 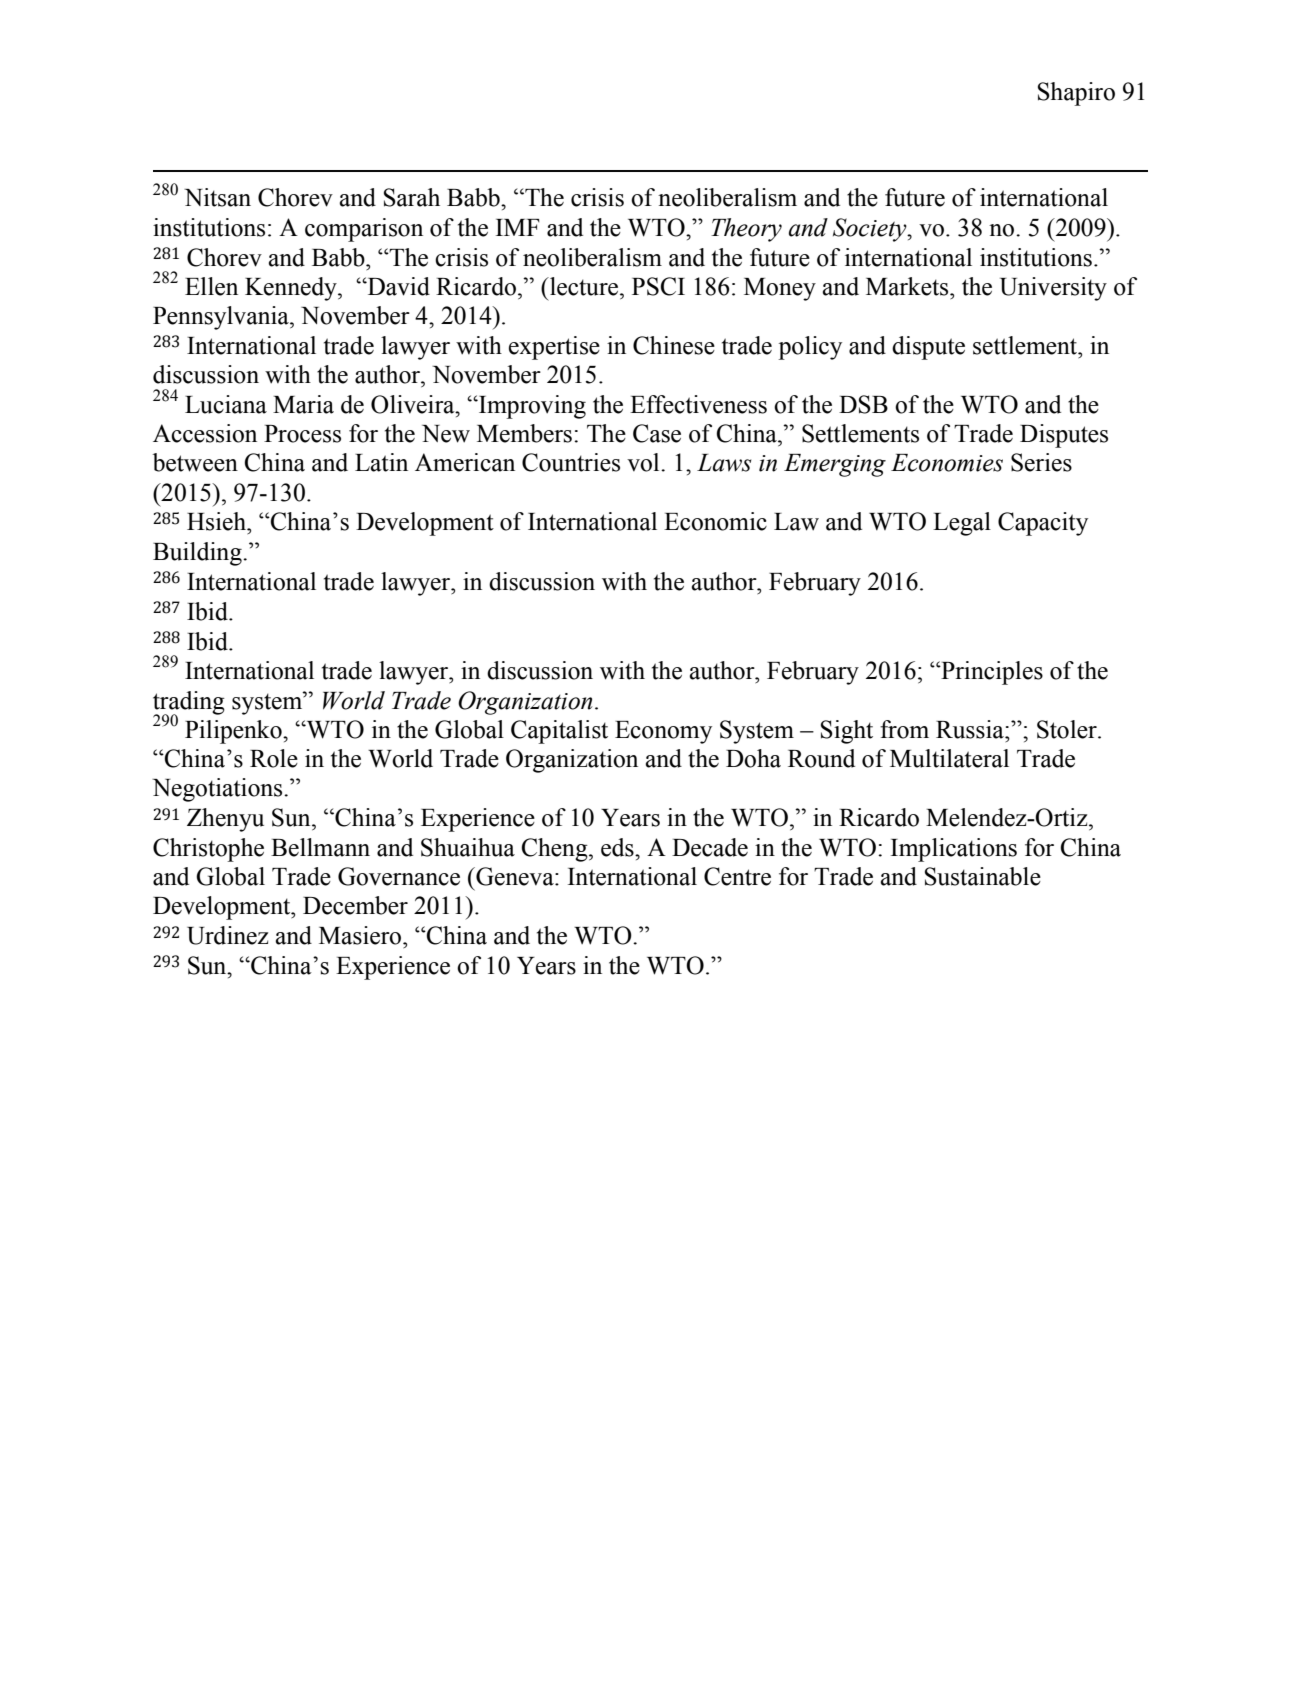 What do you see at coordinates (908, 286) in the image?
I see `Markets` at bounding box center [908, 286].
